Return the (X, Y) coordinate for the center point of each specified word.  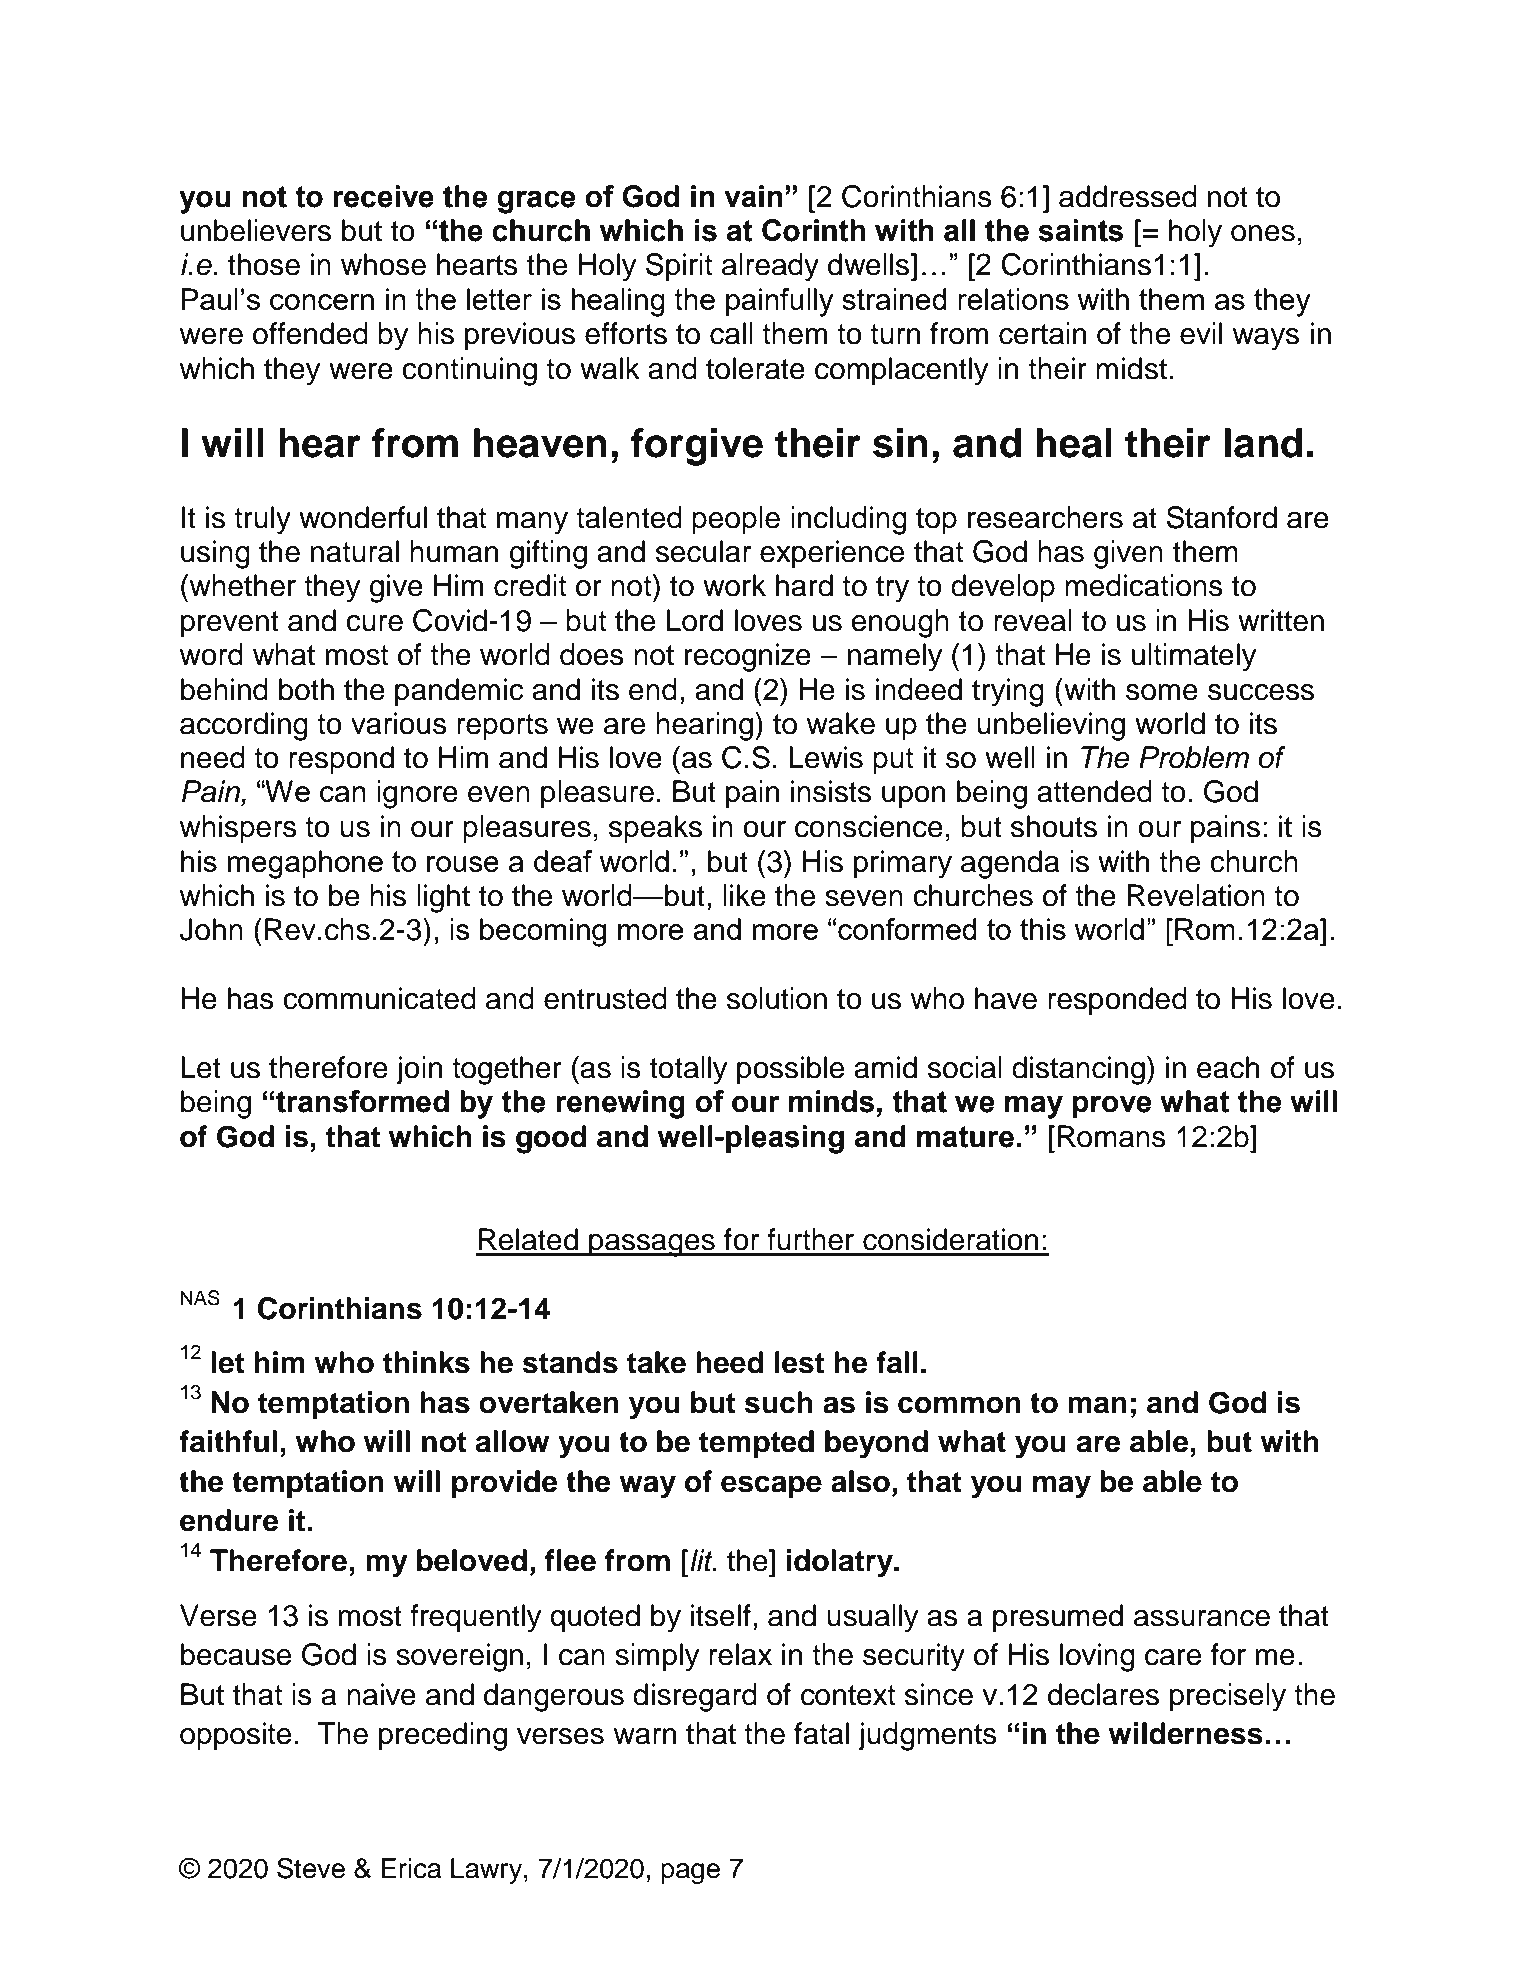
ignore (417, 794)
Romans (1112, 1136)
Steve (311, 1868)
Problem (1194, 757)
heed (730, 1362)
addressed (1128, 196)
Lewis (826, 757)
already (770, 267)
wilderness (1185, 1733)
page (690, 1873)
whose (383, 264)
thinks (426, 1362)
